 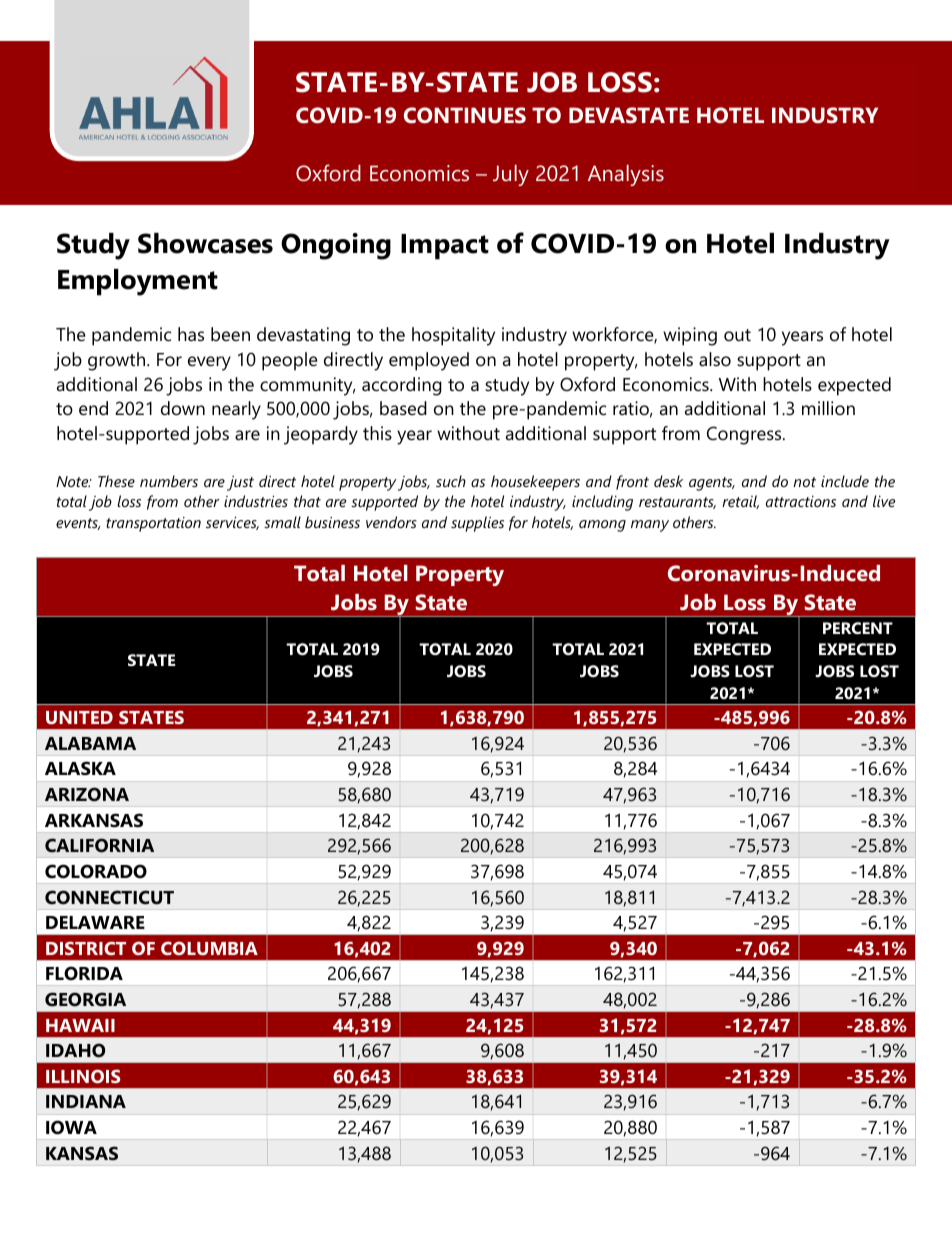 What do you see at coordinates (858, 628) in the document?
I see `PERCENT` at bounding box center [858, 628].
